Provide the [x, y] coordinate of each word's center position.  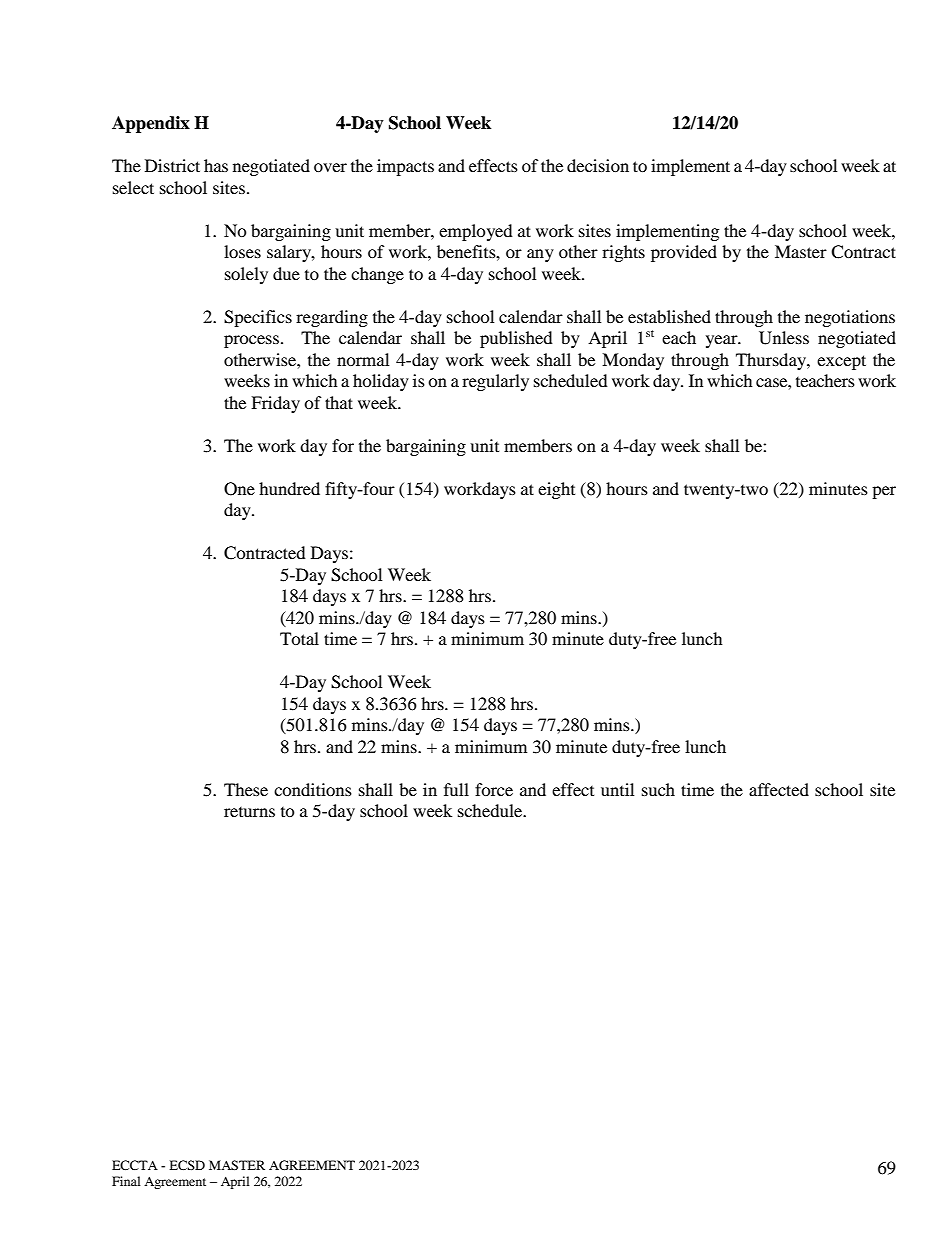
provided [684, 253]
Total [299, 638]
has [216, 165]
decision [598, 165]
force [494, 789]
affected [779, 789]
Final [126, 1181]
